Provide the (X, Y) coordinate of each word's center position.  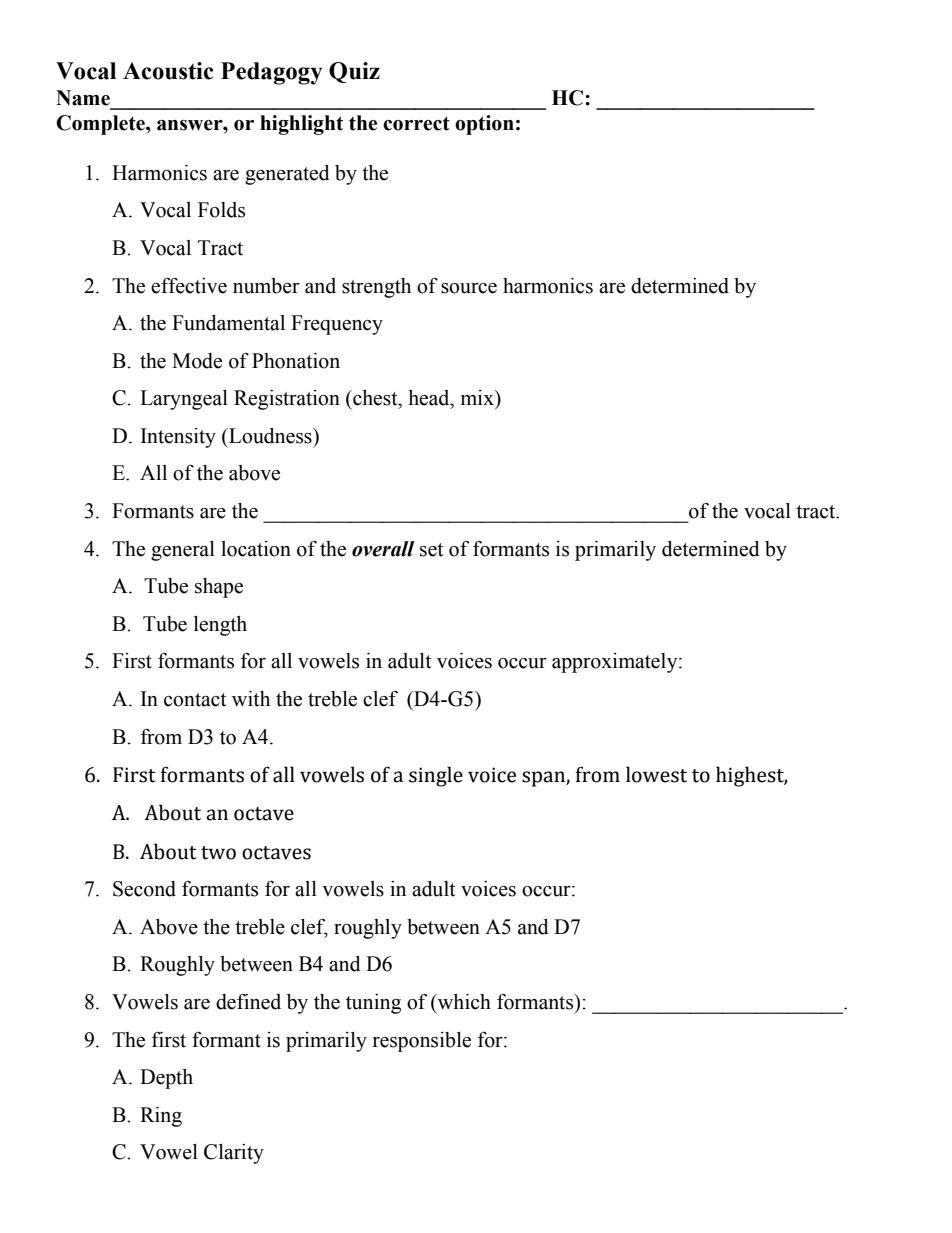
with (251, 699)
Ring (161, 1117)
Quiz (354, 72)
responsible (422, 1042)
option (484, 125)
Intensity (178, 438)
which (463, 1003)
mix (478, 397)
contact (195, 700)
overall (383, 549)
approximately (616, 663)
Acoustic (168, 71)
